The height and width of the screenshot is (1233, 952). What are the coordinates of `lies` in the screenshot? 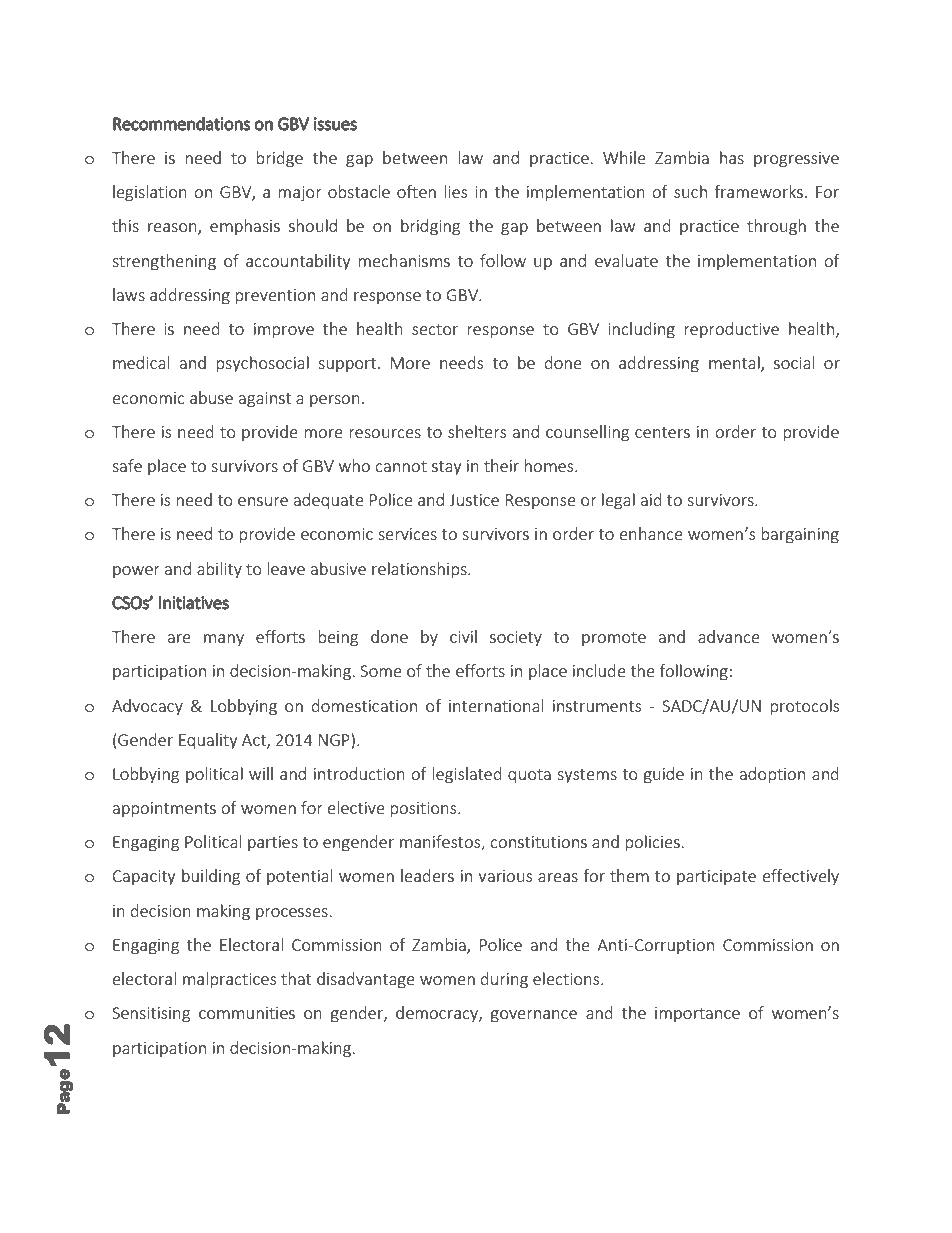 It's located at (455, 191).
